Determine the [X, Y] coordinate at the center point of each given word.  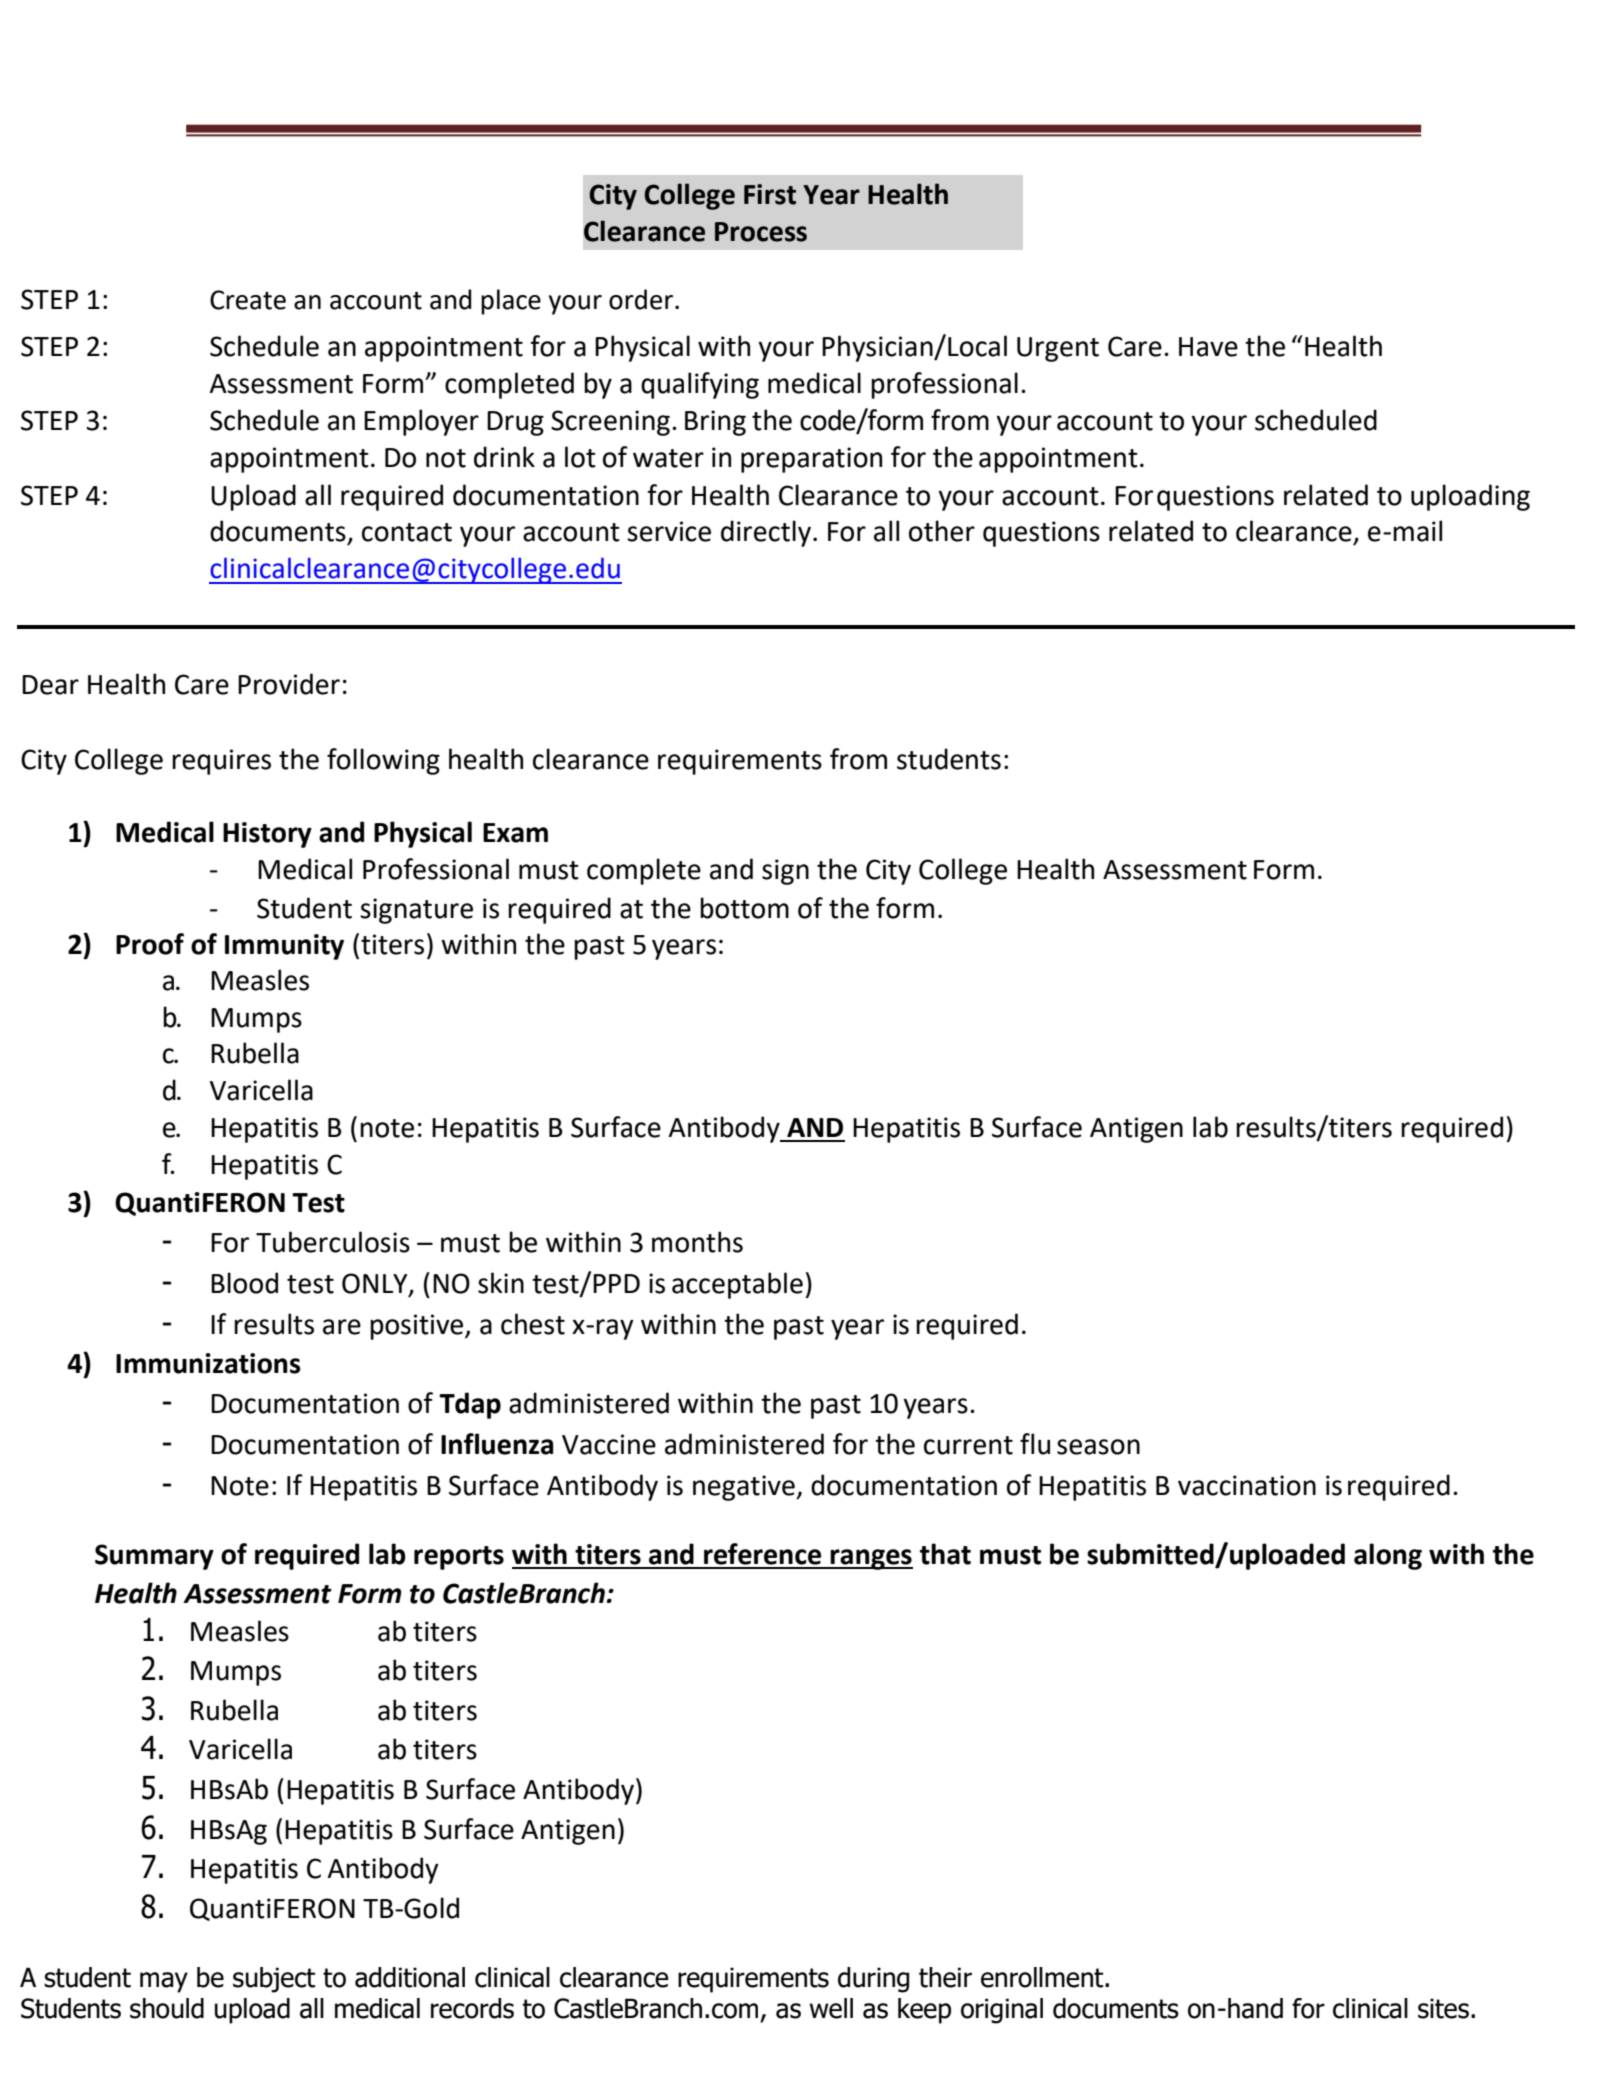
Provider [289, 684]
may [164, 1982]
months [697, 1242]
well [831, 2008]
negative [745, 1488]
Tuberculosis [333, 1242]
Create [248, 300]
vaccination [1247, 1485]
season [1098, 1447]
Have [1208, 347]
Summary [154, 1557]
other [942, 531]
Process [761, 232]
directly [767, 533]
